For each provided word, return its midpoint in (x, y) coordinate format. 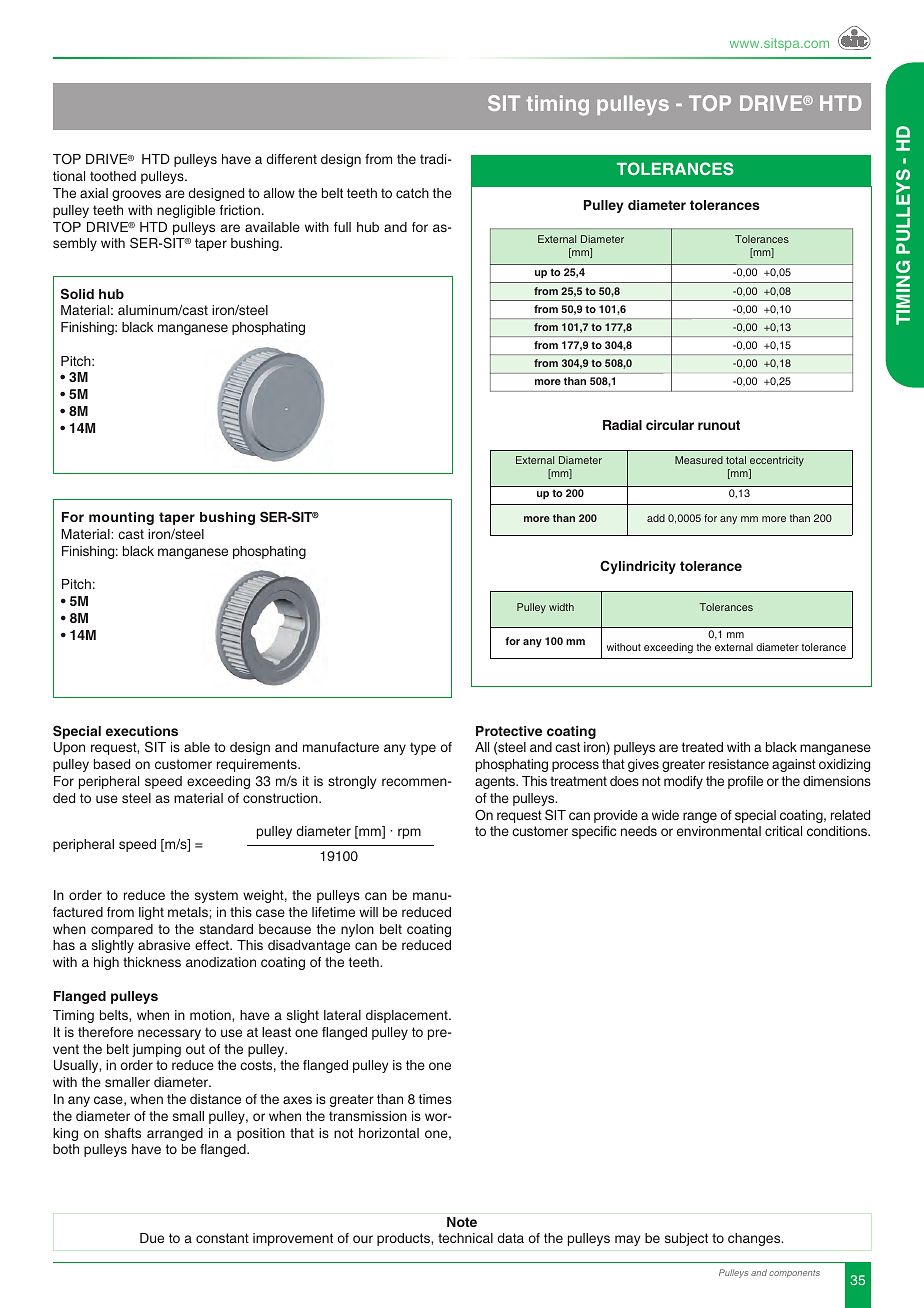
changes (755, 1239)
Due (152, 1238)
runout (719, 425)
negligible (186, 211)
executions (142, 731)
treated (702, 747)
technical (465, 1238)
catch (412, 193)
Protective (509, 731)
